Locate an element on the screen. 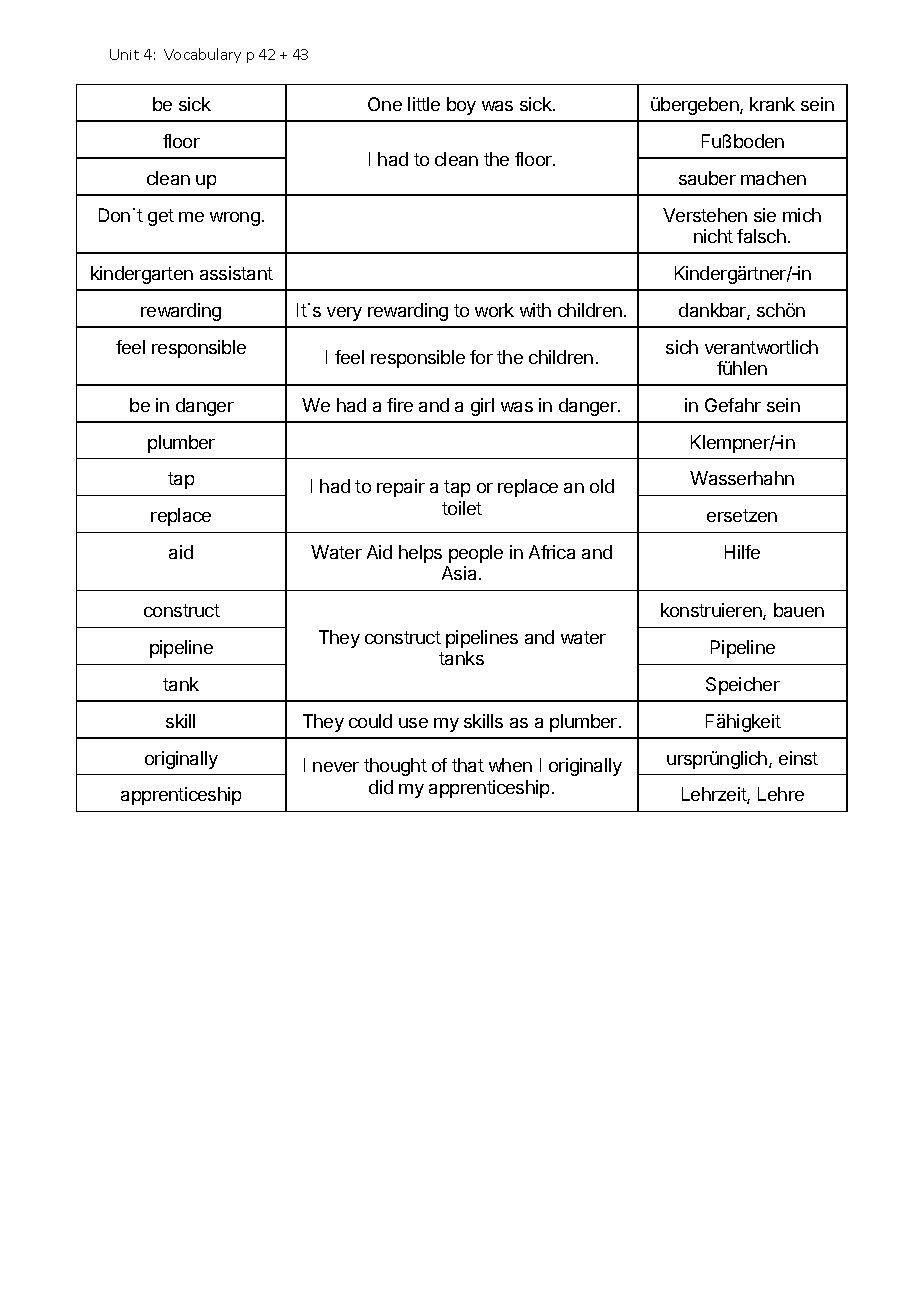 The width and height of the screenshot is (924, 1308). wrong is located at coordinates (235, 219).
